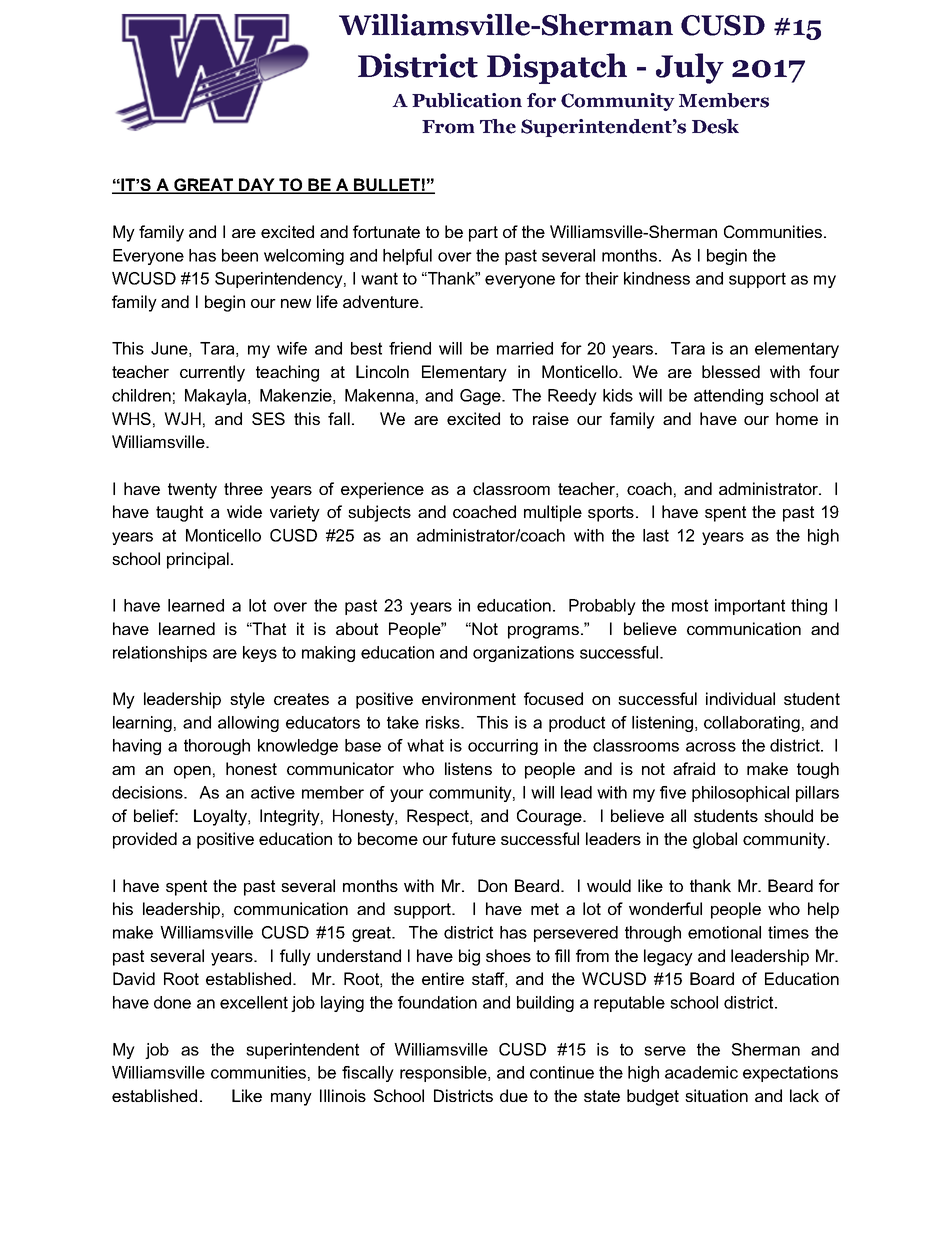  Describe the element at coordinates (525, 348) in the screenshot. I see `married` at that location.
